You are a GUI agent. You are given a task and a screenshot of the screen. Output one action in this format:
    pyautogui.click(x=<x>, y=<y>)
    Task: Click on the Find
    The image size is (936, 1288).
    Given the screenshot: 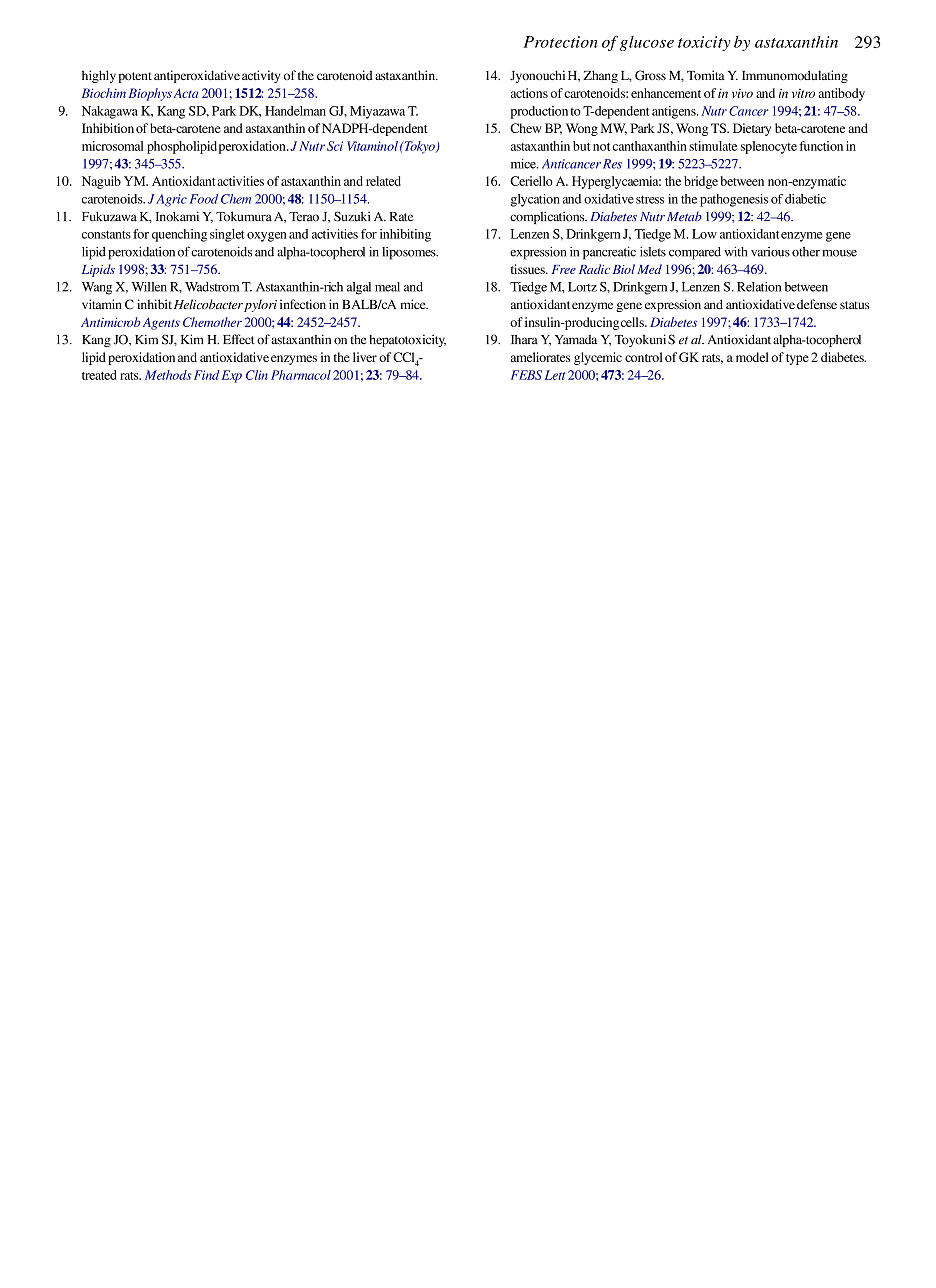 What is the action you would take?
    pyautogui.click(x=206, y=375)
